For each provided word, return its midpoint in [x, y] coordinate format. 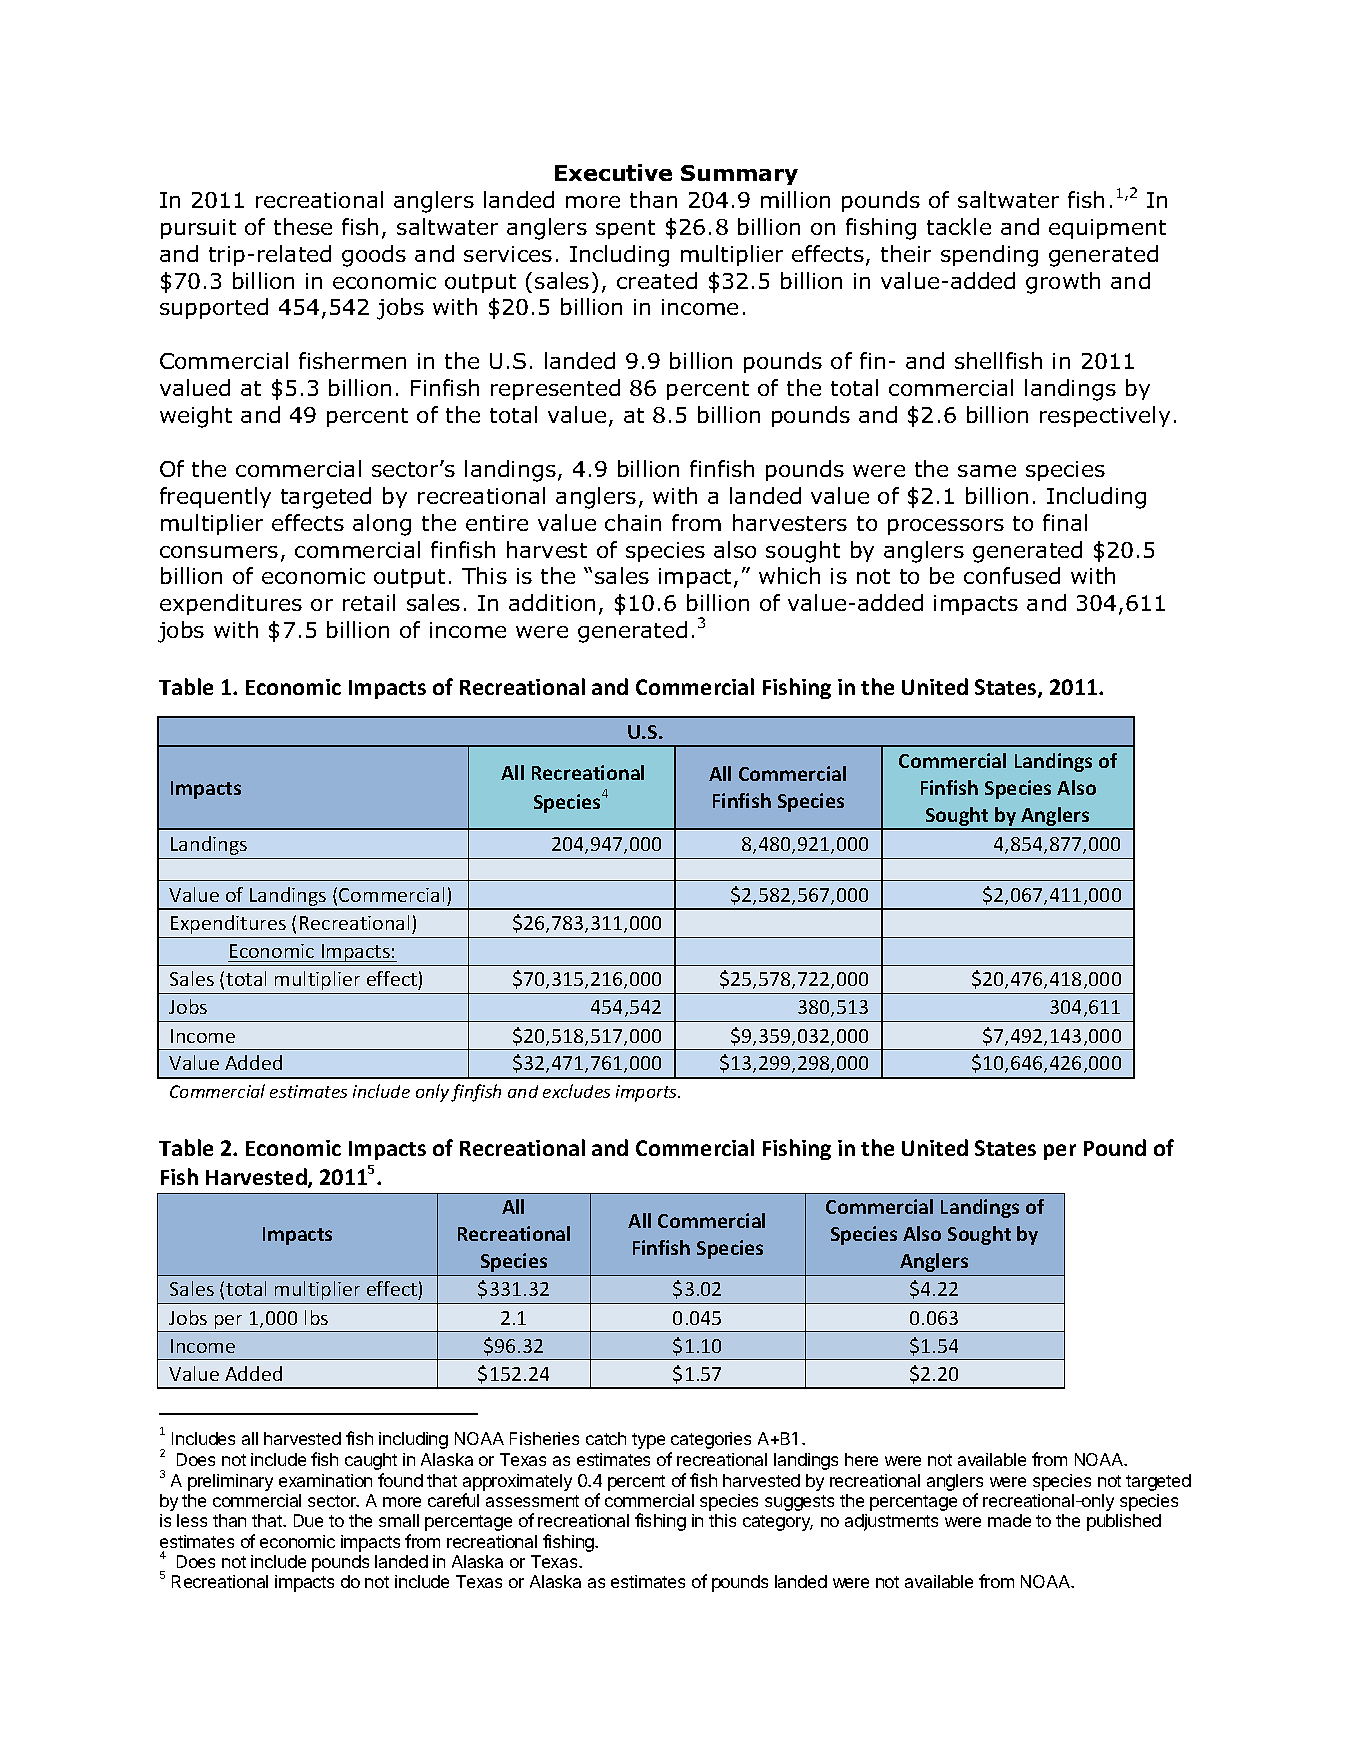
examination [325, 1480]
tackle [959, 226]
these [303, 226]
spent [625, 229]
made [1009, 1520]
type [648, 1441]
